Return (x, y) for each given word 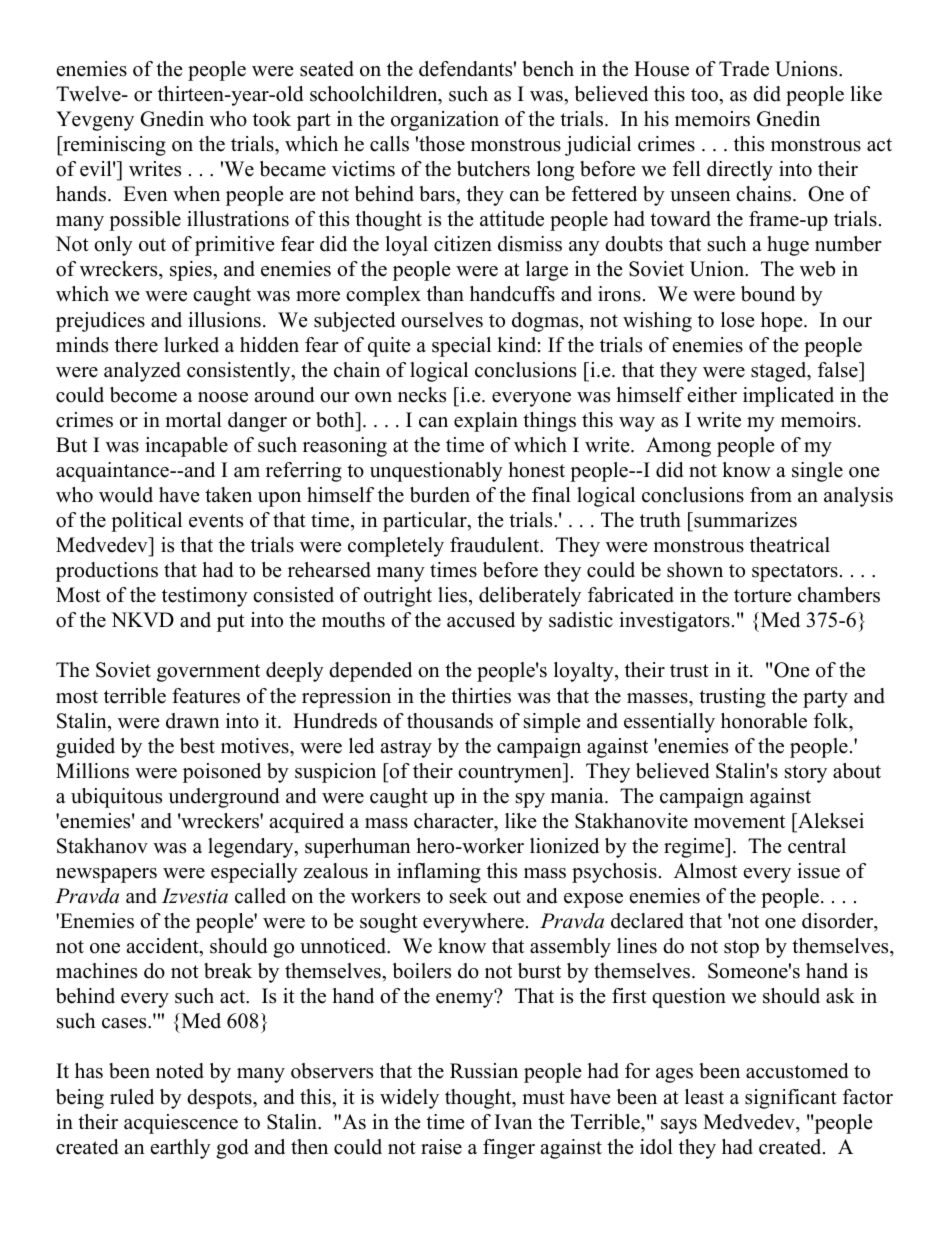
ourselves (442, 320)
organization (445, 121)
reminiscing (113, 146)
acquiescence (181, 1124)
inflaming (439, 873)
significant (791, 1099)
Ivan (514, 1121)
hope (783, 322)
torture (763, 596)
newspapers (106, 875)
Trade (744, 69)
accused (481, 620)
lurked (191, 345)
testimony (205, 597)
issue (818, 871)
